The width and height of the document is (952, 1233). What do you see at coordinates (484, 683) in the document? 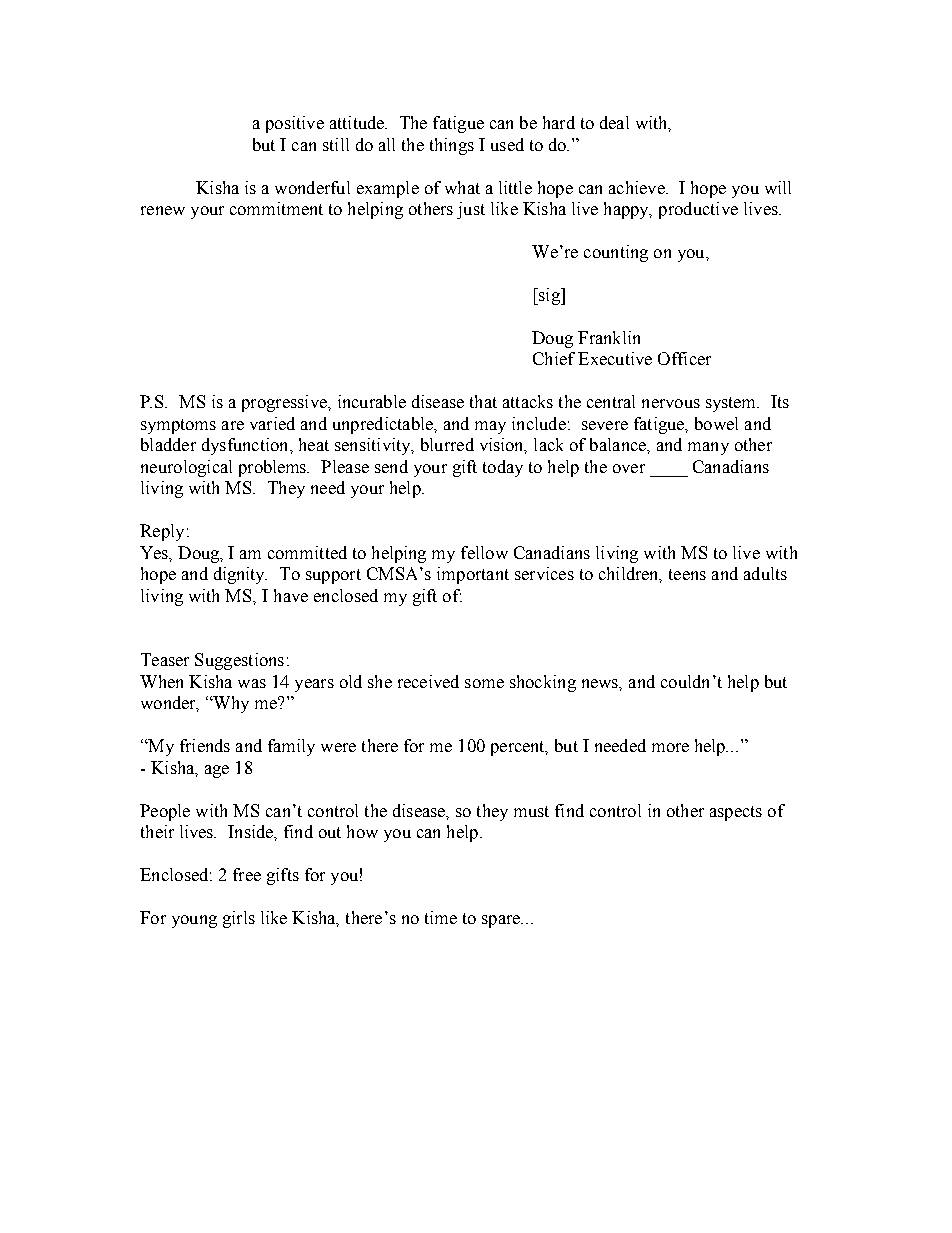
I see `some` at bounding box center [484, 683].
